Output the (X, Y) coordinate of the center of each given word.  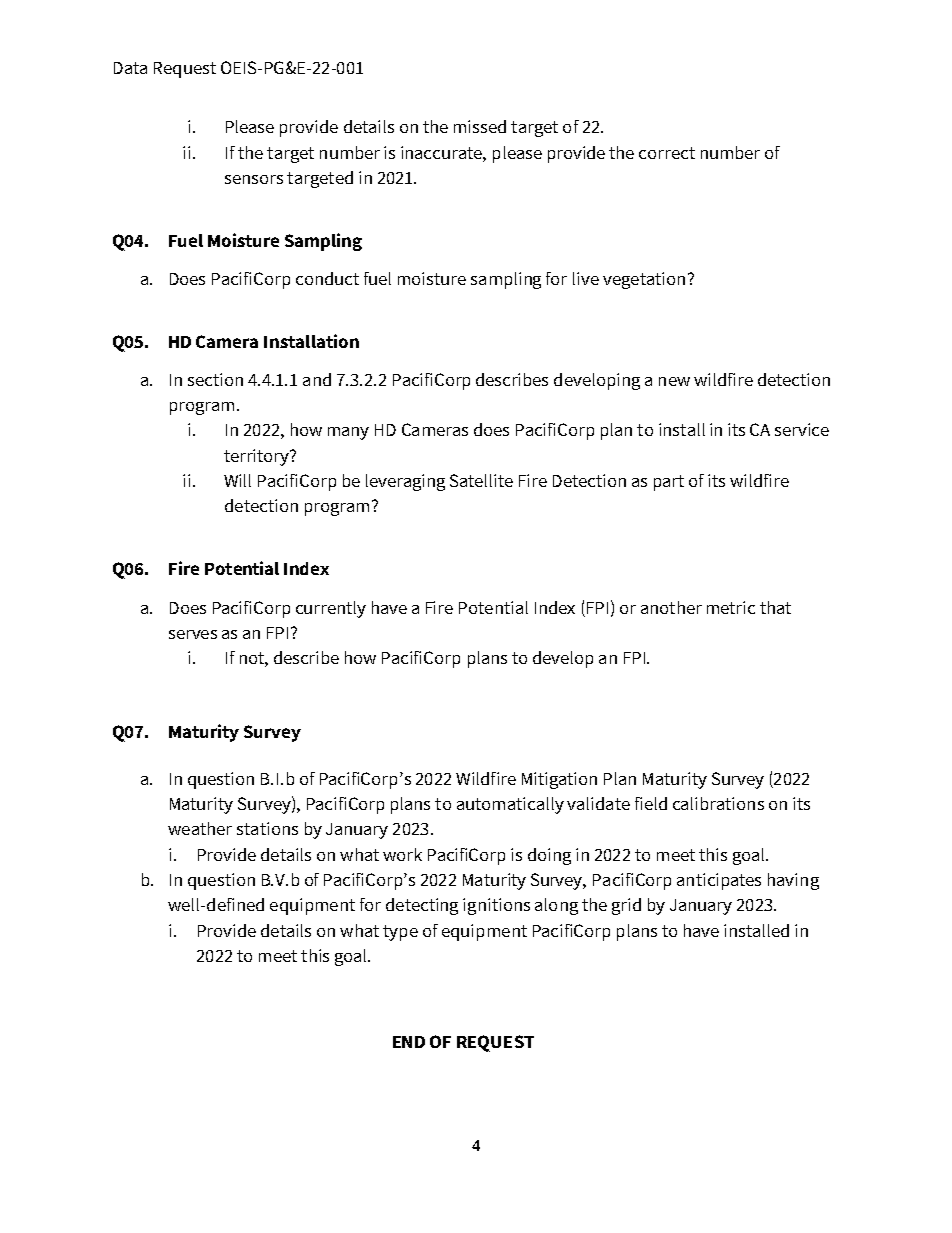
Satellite (481, 480)
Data (130, 68)
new (674, 381)
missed (480, 126)
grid (626, 906)
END (409, 1042)
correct (667, 153)
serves (193, 634)
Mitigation (559, 780)
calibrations (718, 803)
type (400, 933)
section (215, 379)
